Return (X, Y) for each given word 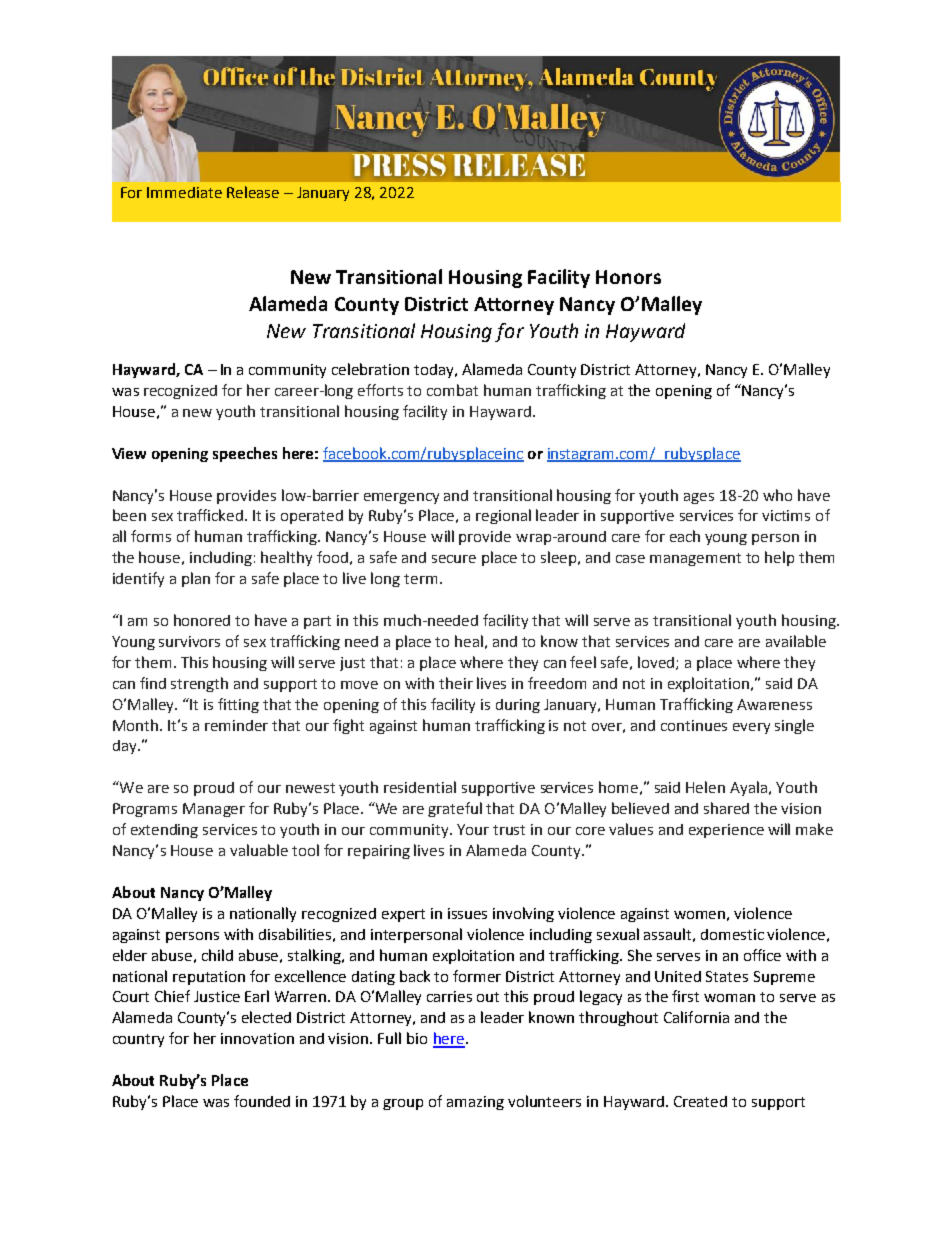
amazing (475, 1103)
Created (700, 1101)
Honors (628, 277)
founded (262, 1101)
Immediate (184, 192)
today (435, 371)
